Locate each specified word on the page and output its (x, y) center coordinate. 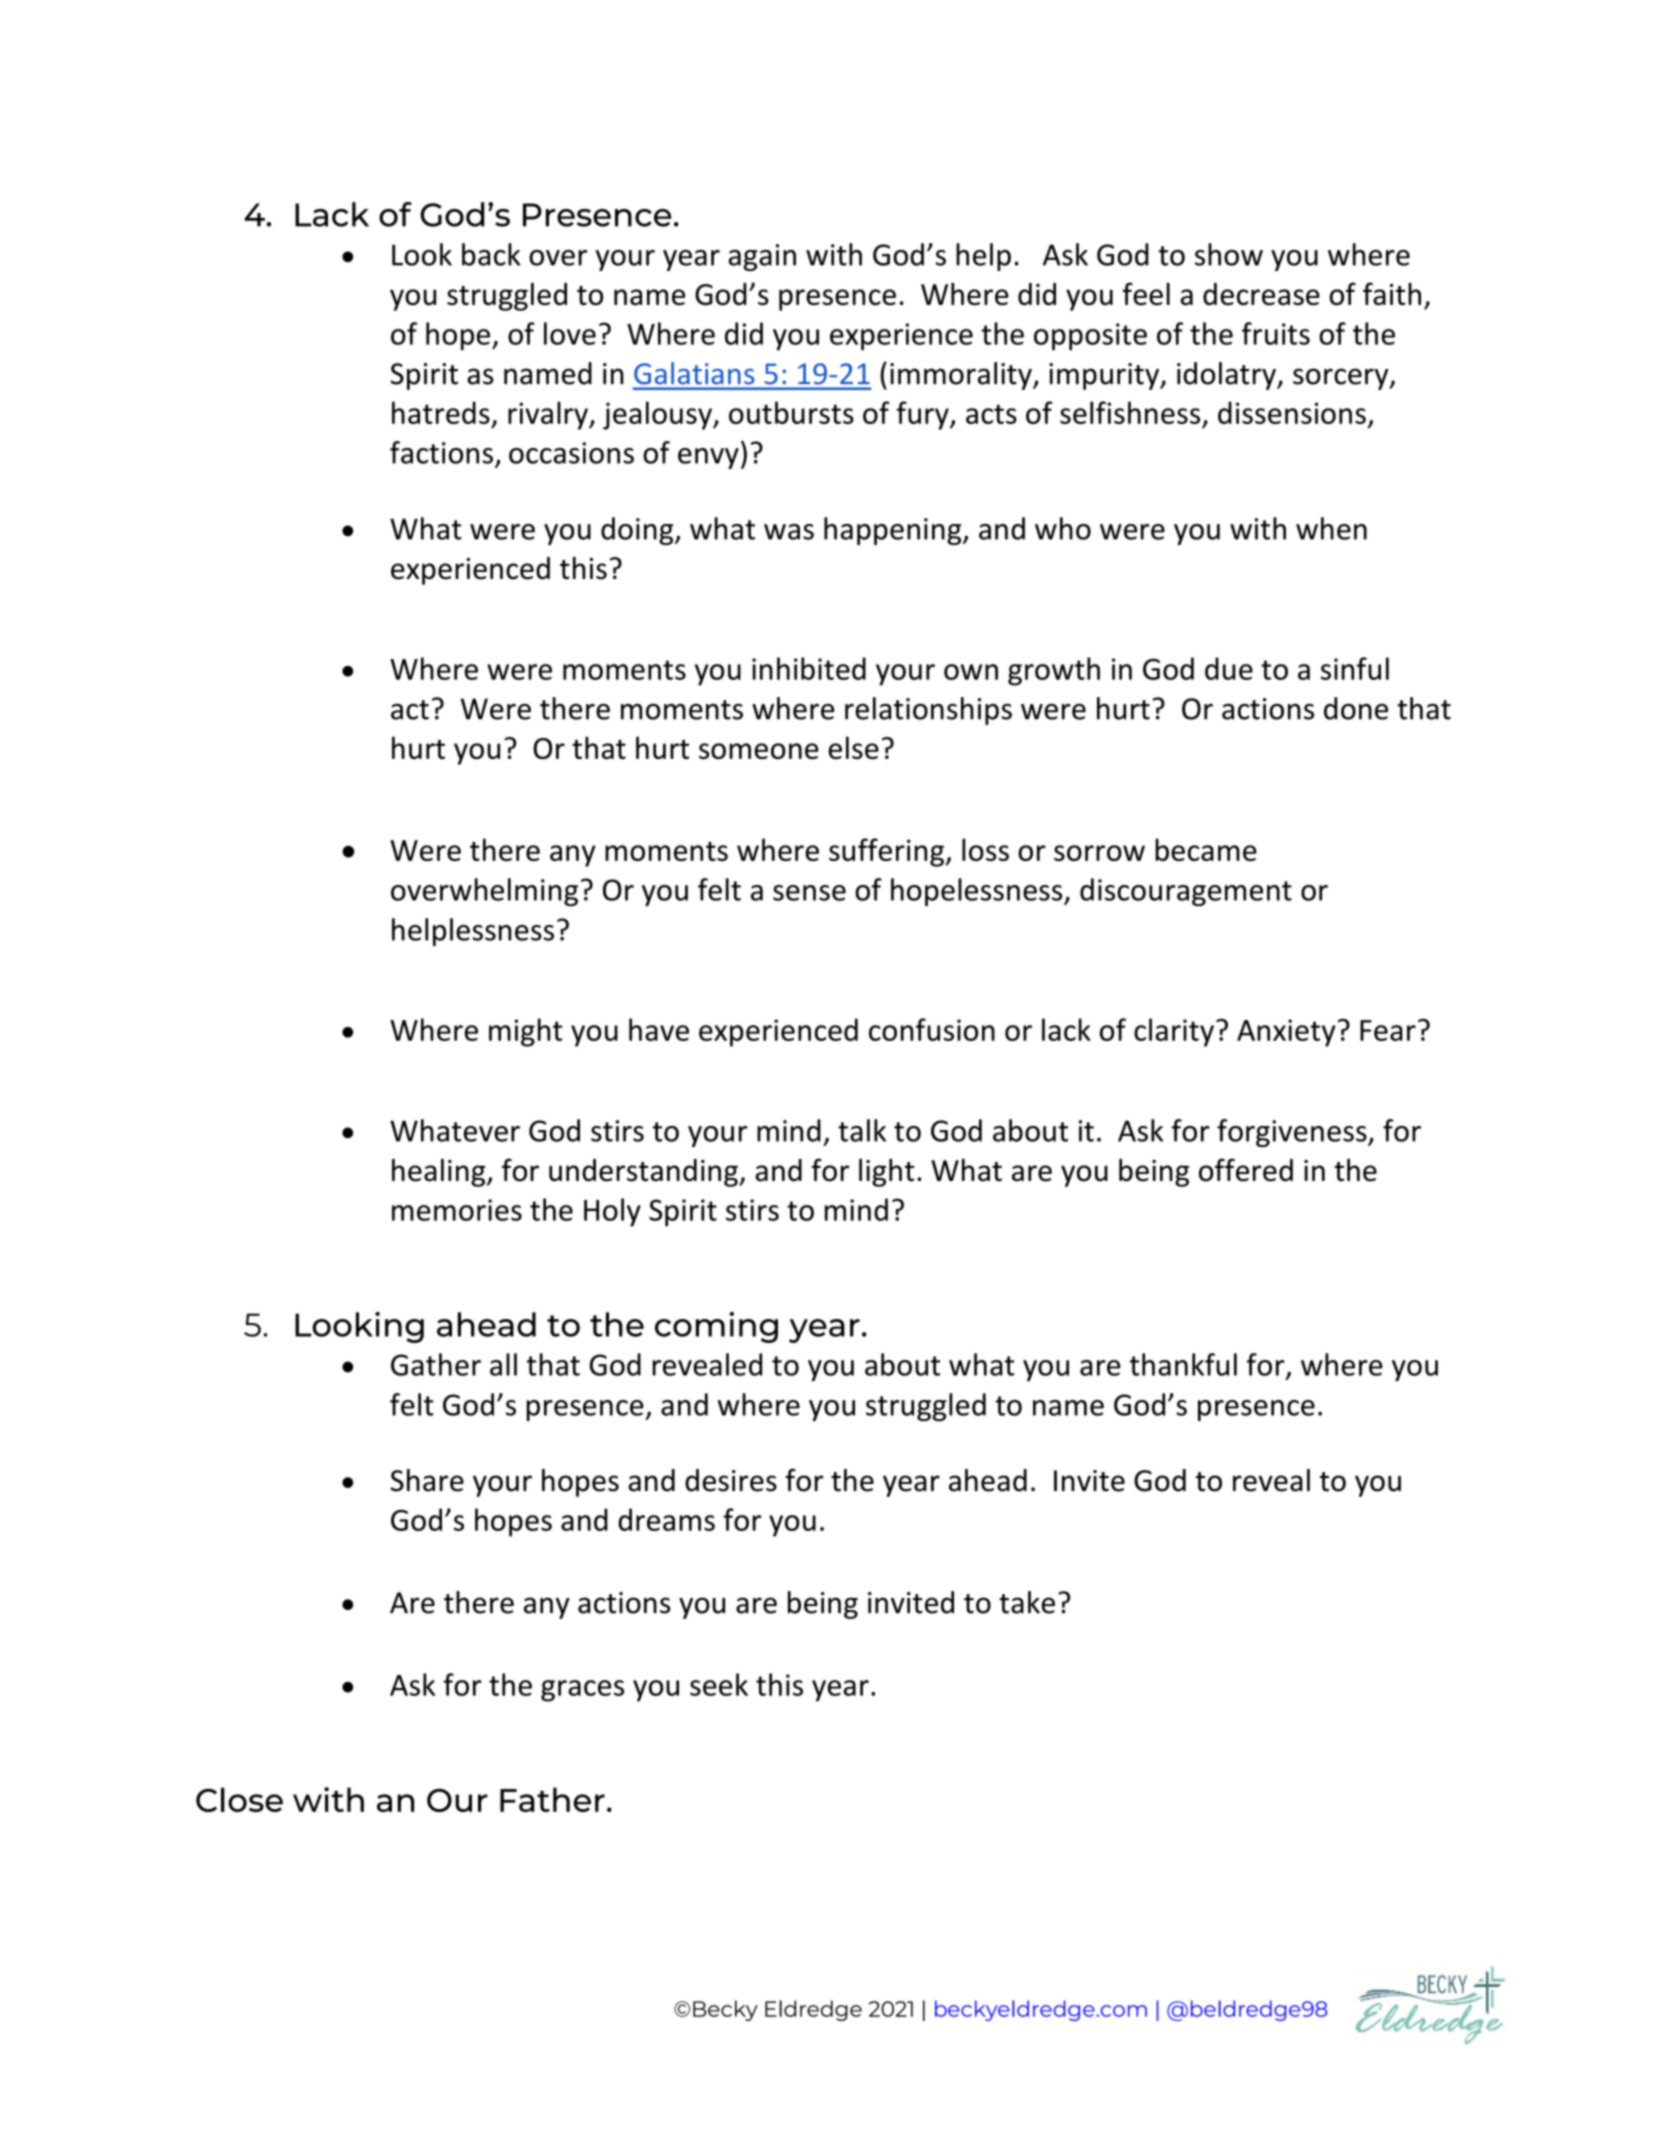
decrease (1261, 294)
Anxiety (1286, 1033)
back (491, 254)
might (525, 1032)
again (762, 257)
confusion (932, 1029)
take (1027, 1602)
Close (239, 1799)
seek (719, 1684)
